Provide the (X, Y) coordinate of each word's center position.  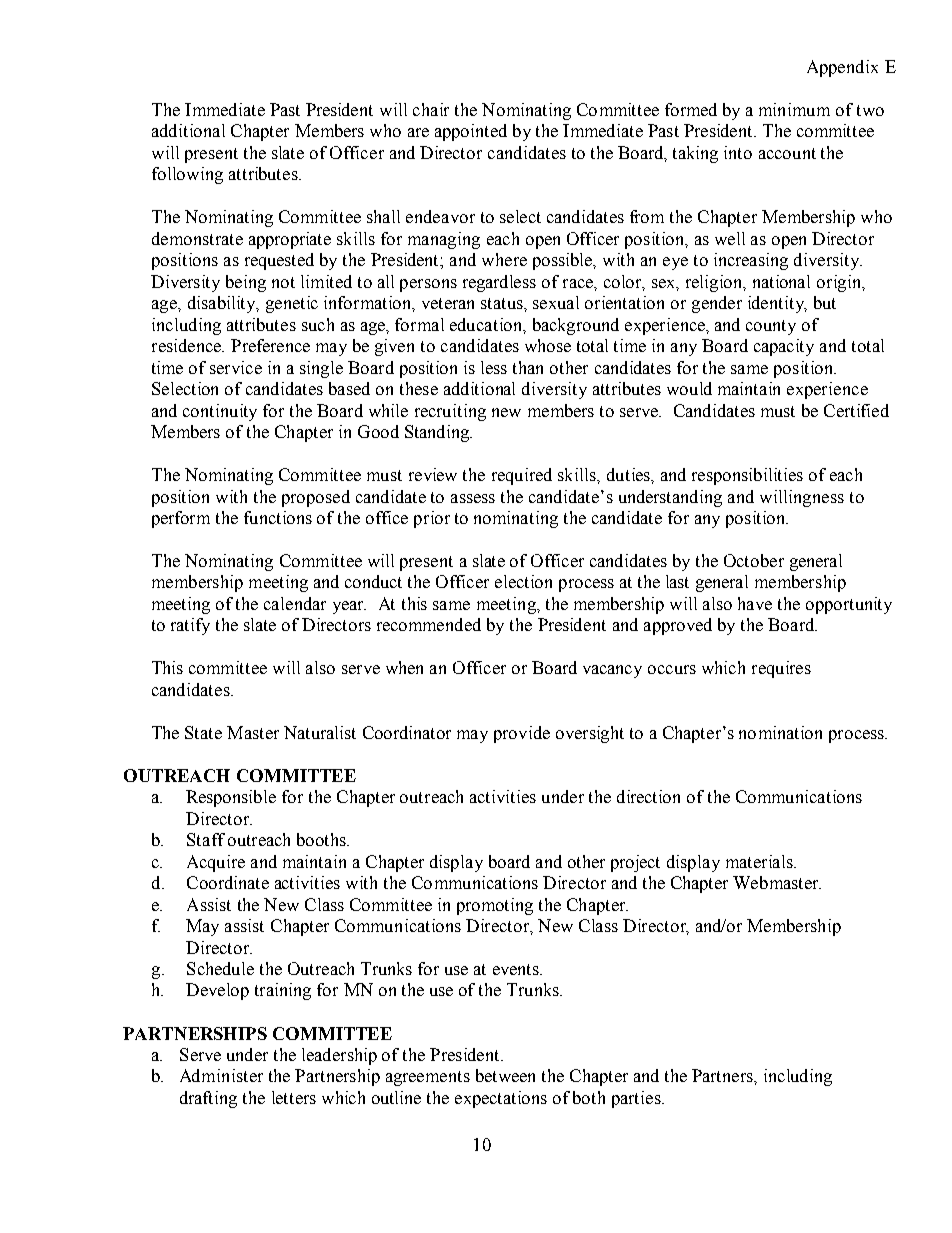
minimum (794, 109)
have (755, 603)
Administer (221, 1075)
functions (278, 517)
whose (548, 345)
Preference (270, 345)
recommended (429, 624)
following (187, 175)
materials (760, 861)
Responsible (231, 798)
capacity (784, 347)
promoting (495, 906)
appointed (471, 132)
